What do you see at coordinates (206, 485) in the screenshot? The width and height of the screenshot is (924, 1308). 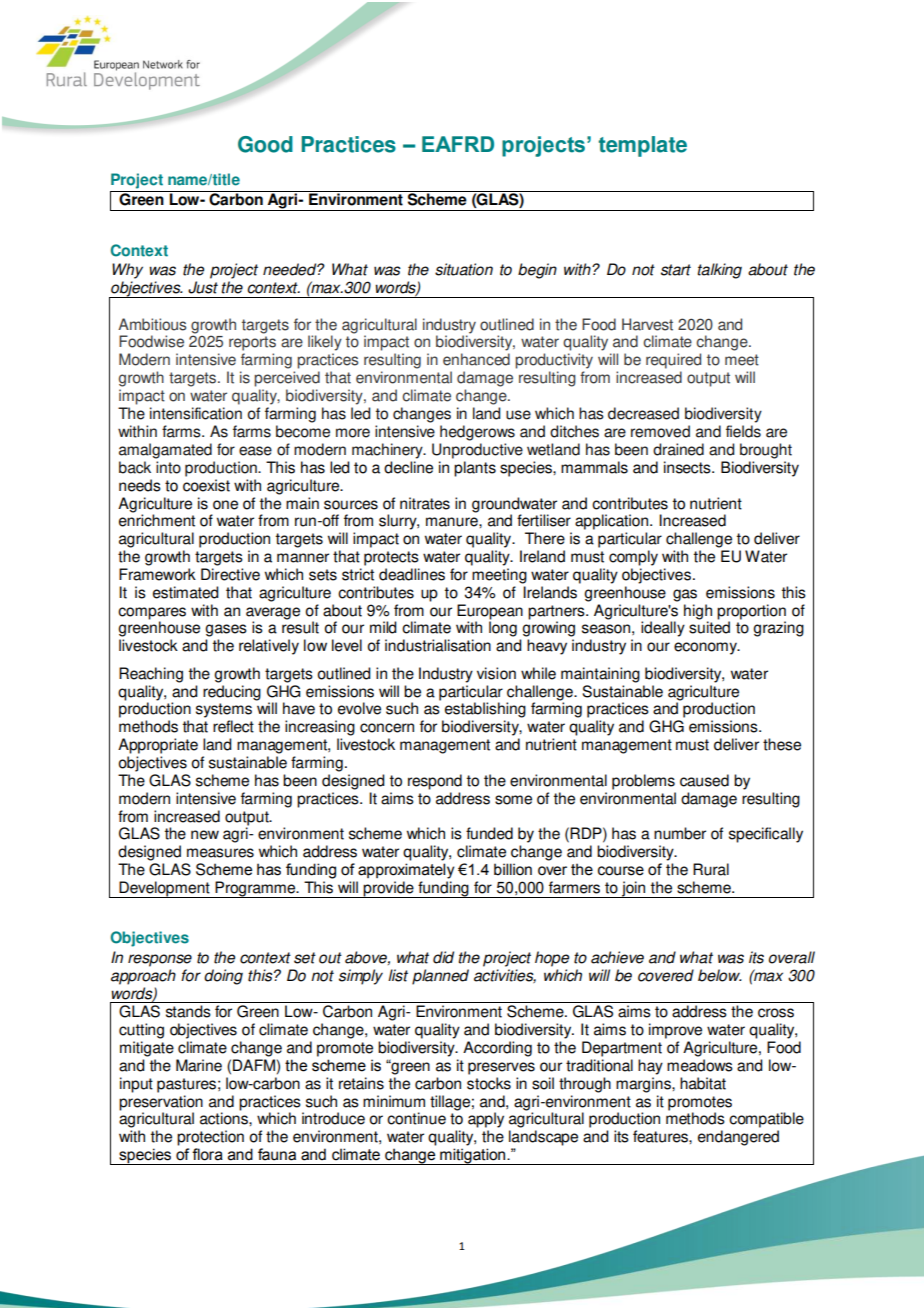 I see `coexist` at bounding box center [206, 485].
